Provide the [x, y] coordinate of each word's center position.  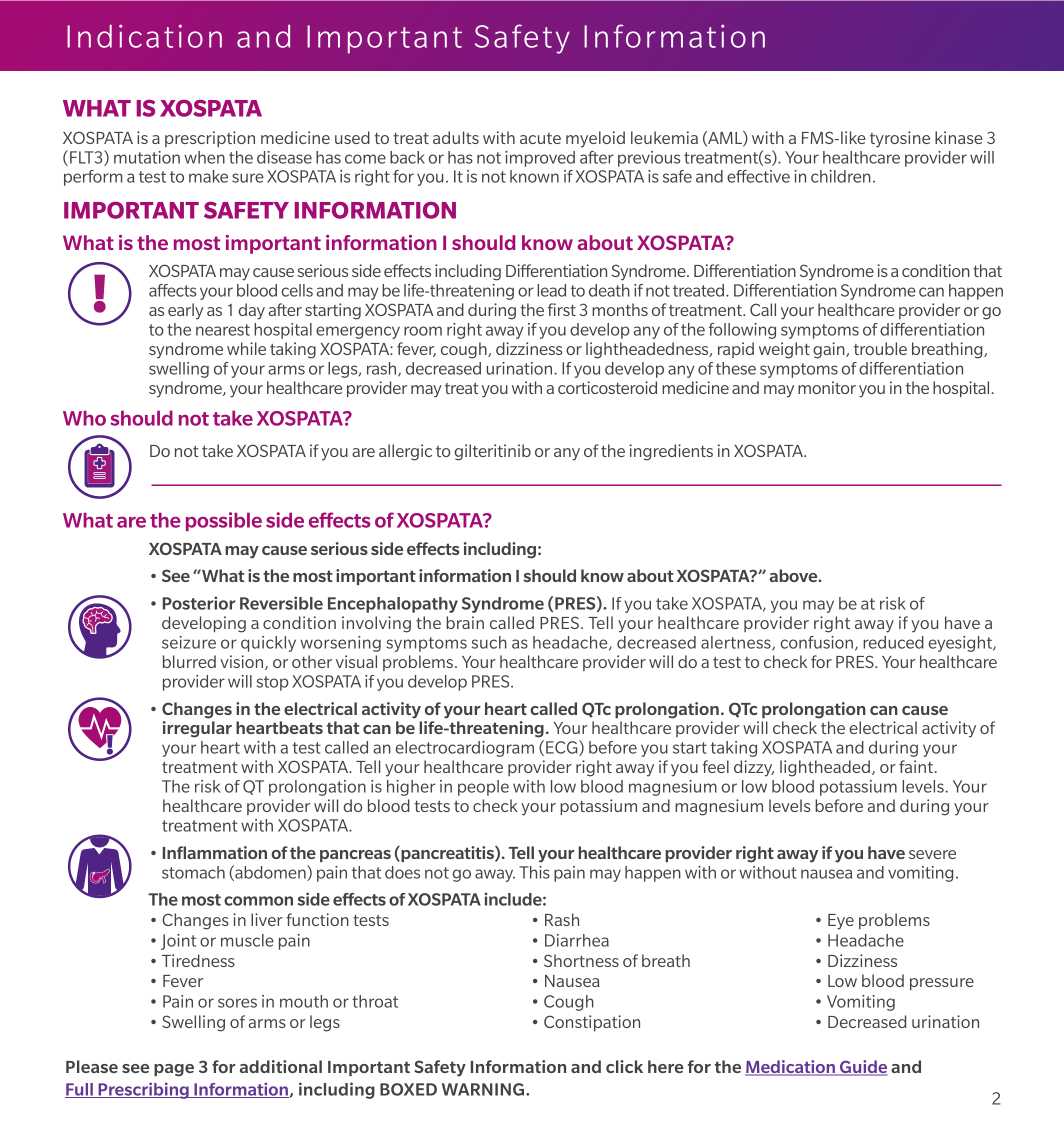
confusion [816, 642]
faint [916, 766]
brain [465, 622]
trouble [880, 348]
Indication [144, 36]
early [185, 311]
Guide [862, 1068]
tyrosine [900, 139]
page [174, 1070]
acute [540, 138]
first [562, 309]
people [483, 788]
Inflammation [215, 852]
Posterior [199, 603]
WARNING [484, 1089]
